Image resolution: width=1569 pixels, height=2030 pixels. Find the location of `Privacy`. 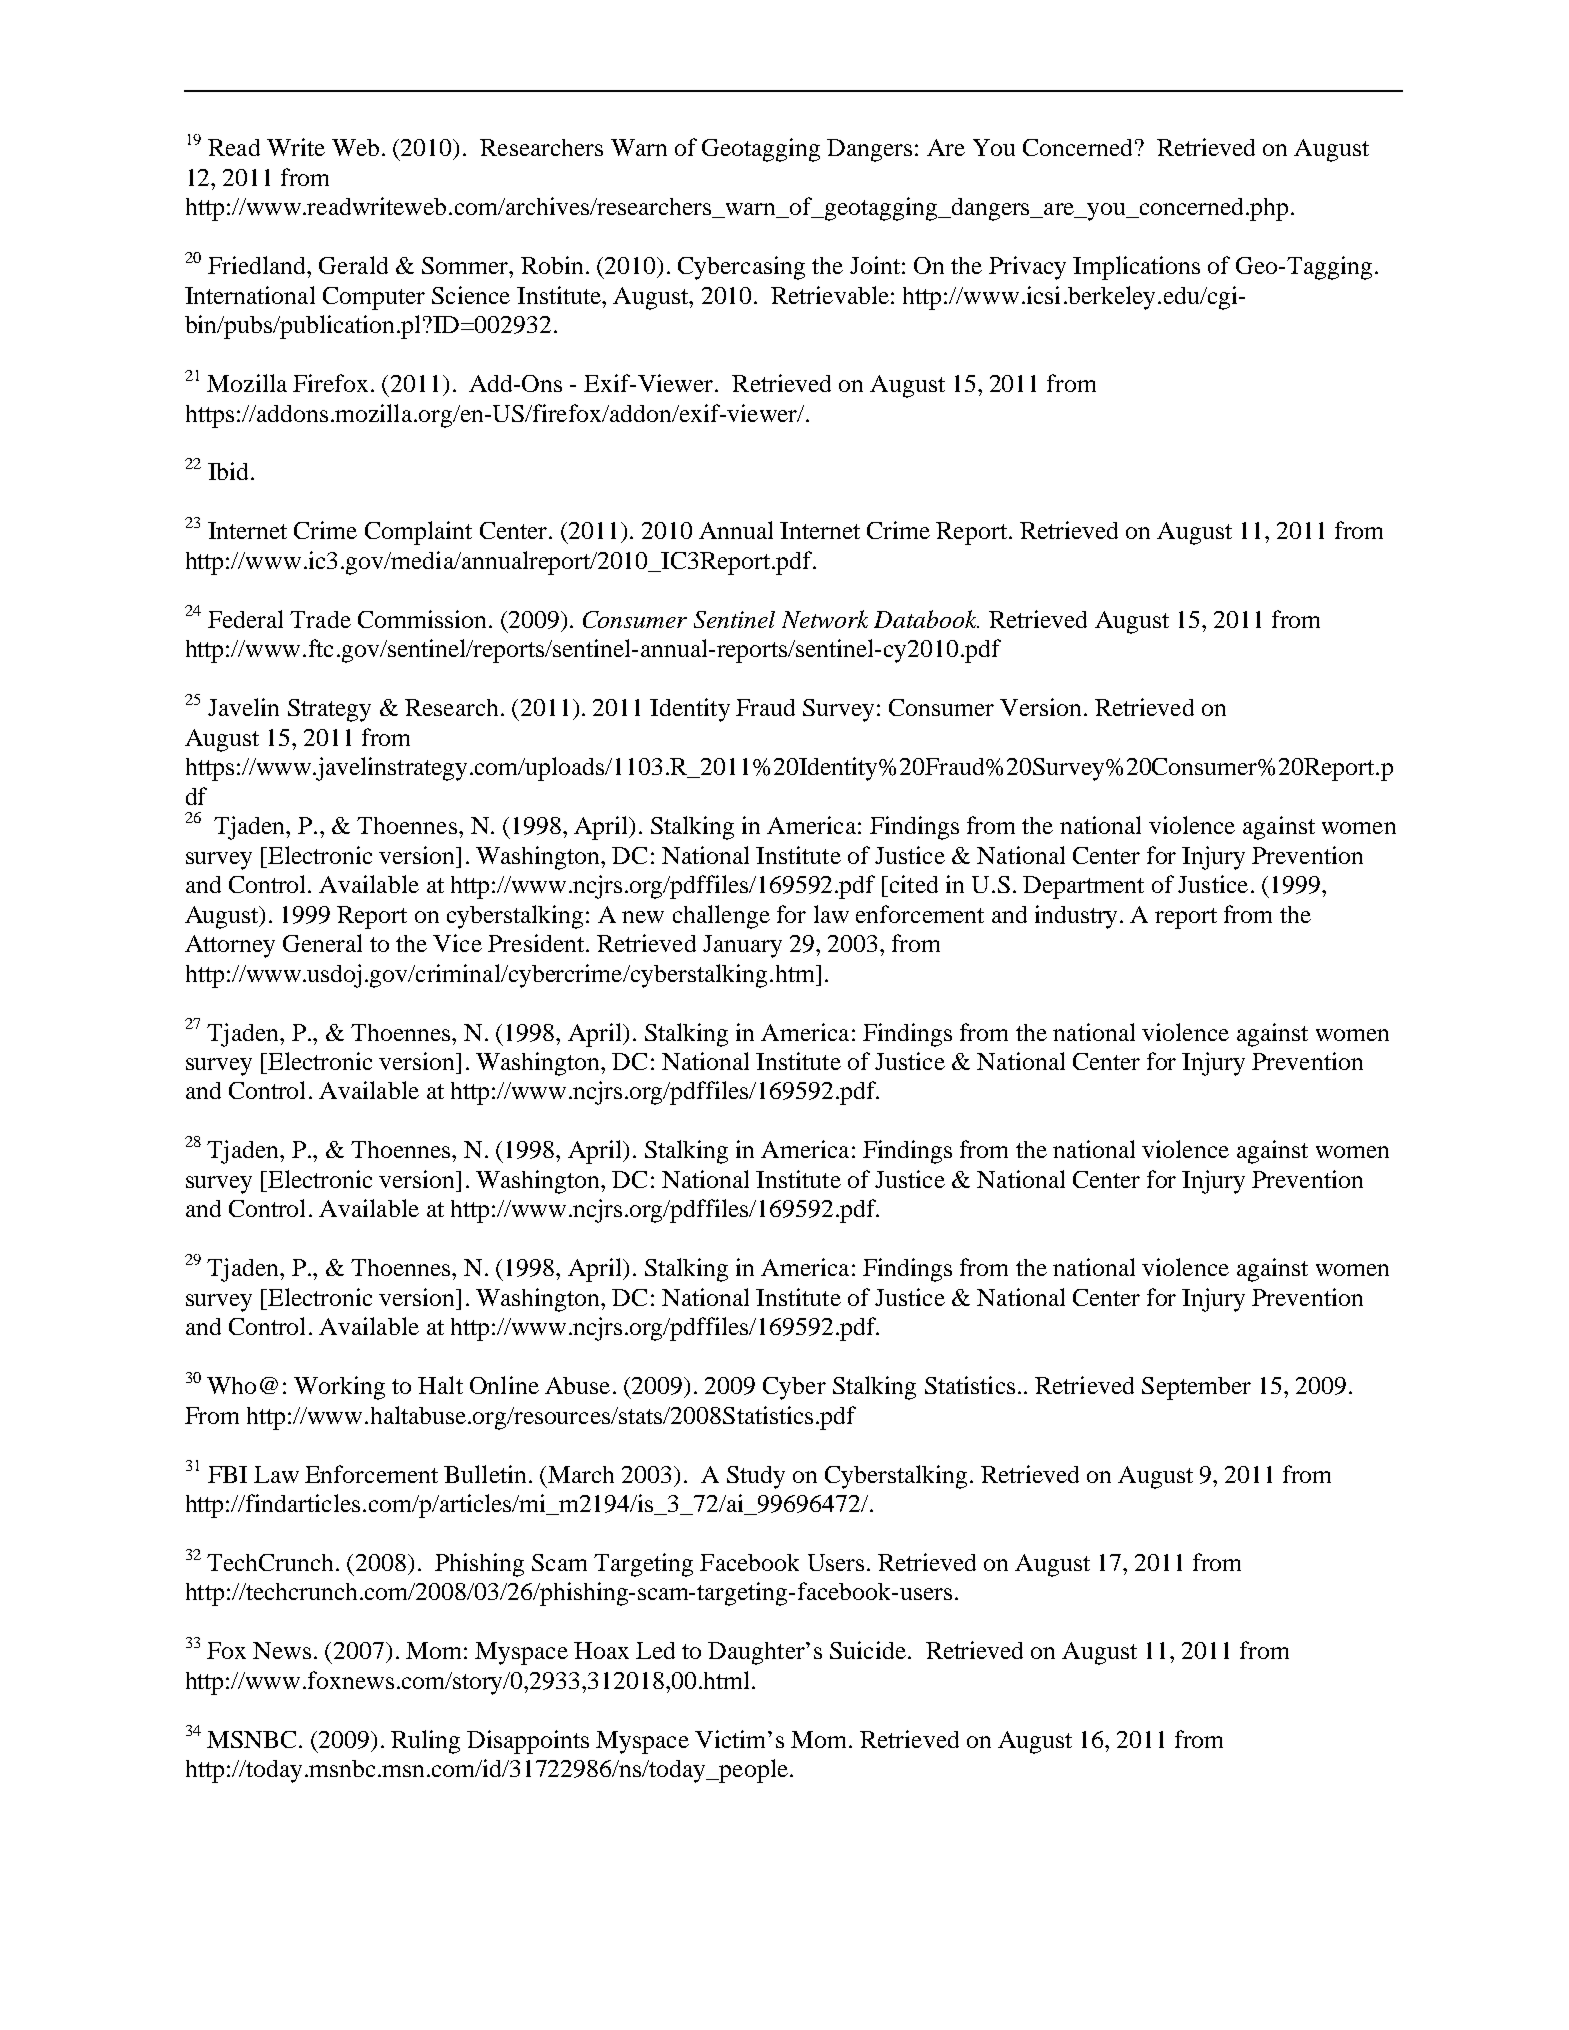

Privacy is located at coordinates (1027, 268).
